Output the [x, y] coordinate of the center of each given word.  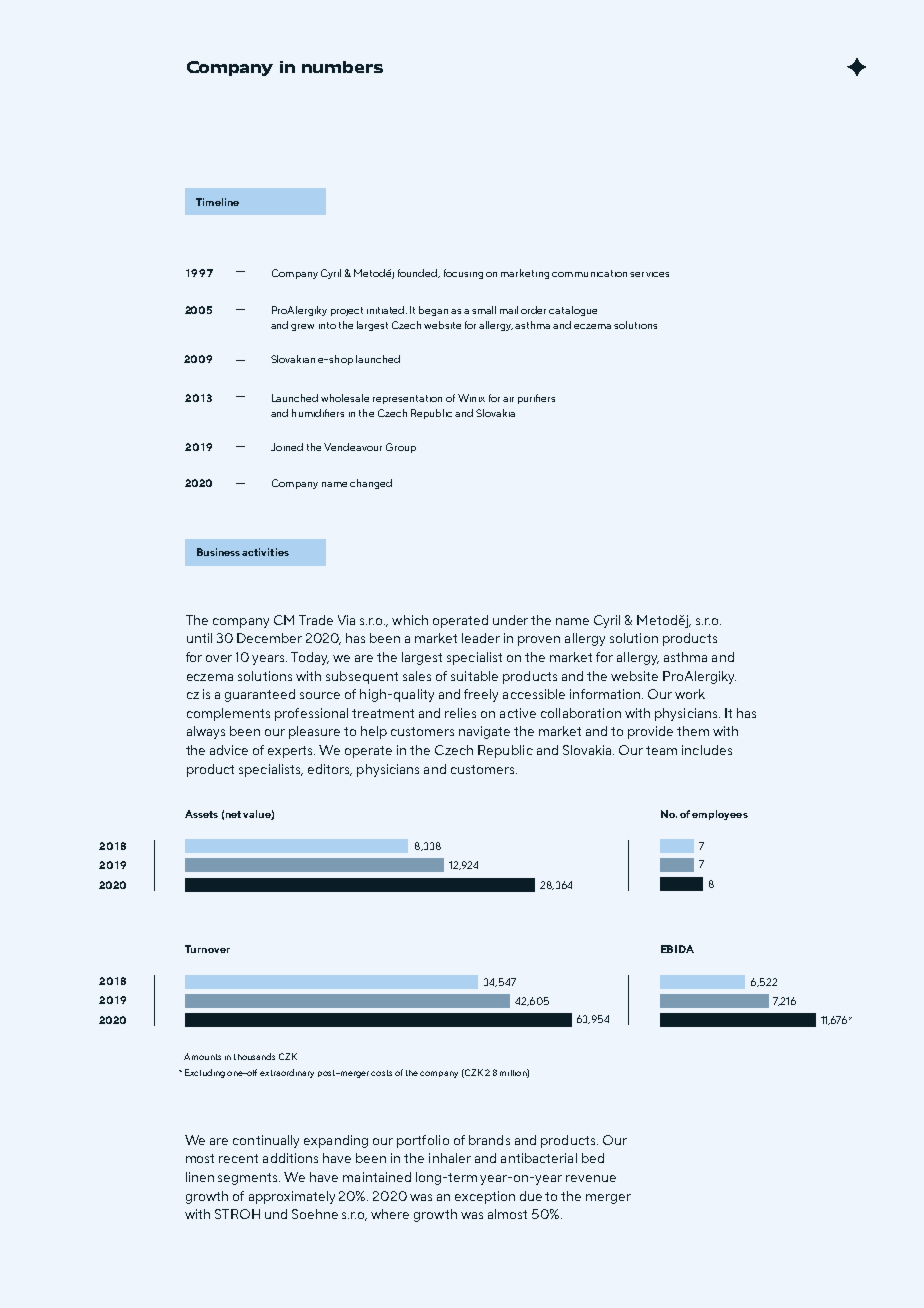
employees [720, 815]
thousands [254, 1056]
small [484, 310]
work [690, 694]
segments [249, 1179]
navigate [484, 732]
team [661, 750]
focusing [463, 274]
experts [291, 752]
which [410, 620]
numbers [342, 67]
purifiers [536, 399]
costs [381, 1073]
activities [265, 552]
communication [589, 273]
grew [302, 327]
